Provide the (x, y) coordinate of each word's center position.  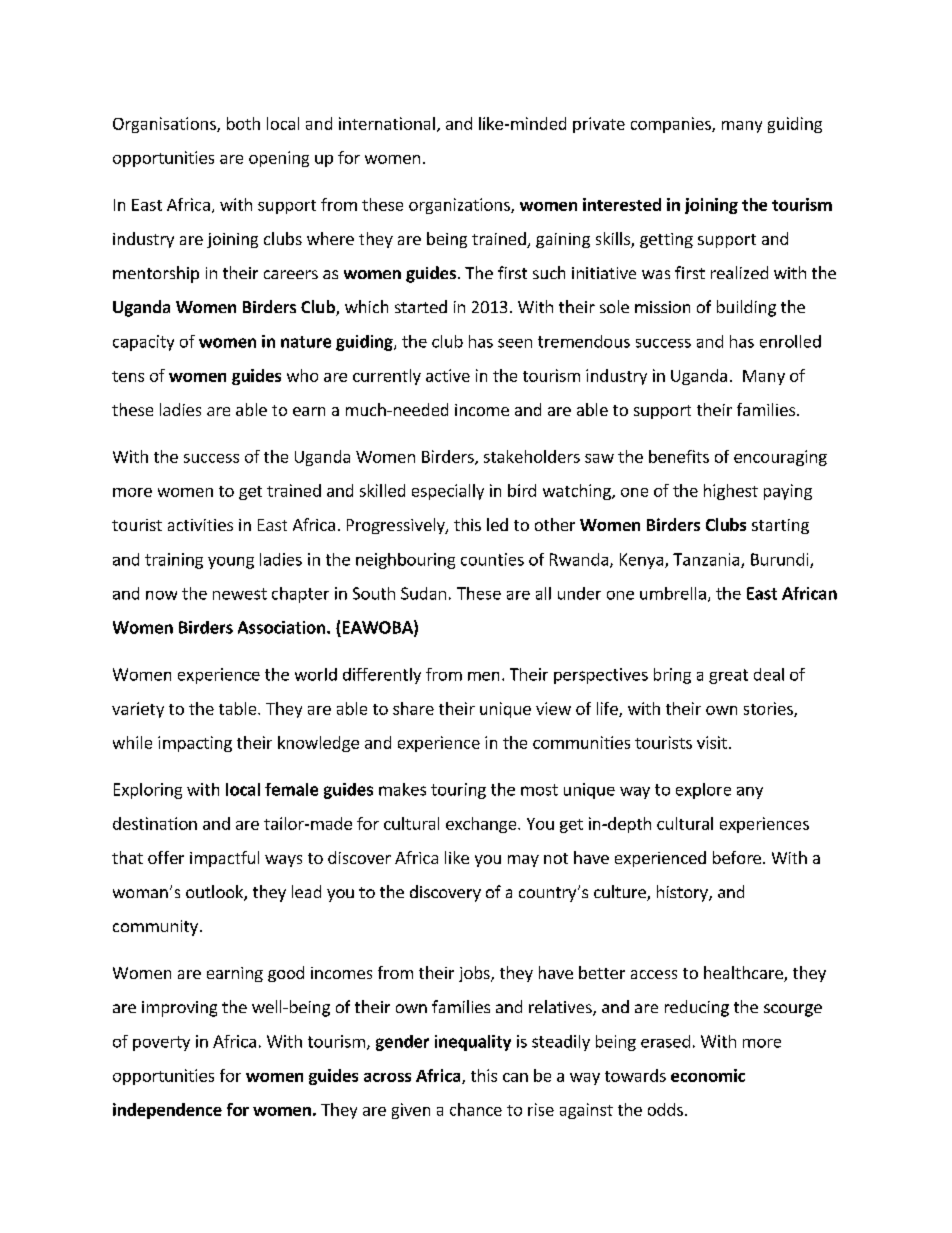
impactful (224, 859)
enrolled (790, 341)
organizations (460, 206)
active (448, 375)
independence (167, 1111)
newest (240, 594)
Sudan (423, 593)
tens (128, 376)
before (737, 857)
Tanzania (707, 560)
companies (672, 125)
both (243, 123)
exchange (482, 825)
